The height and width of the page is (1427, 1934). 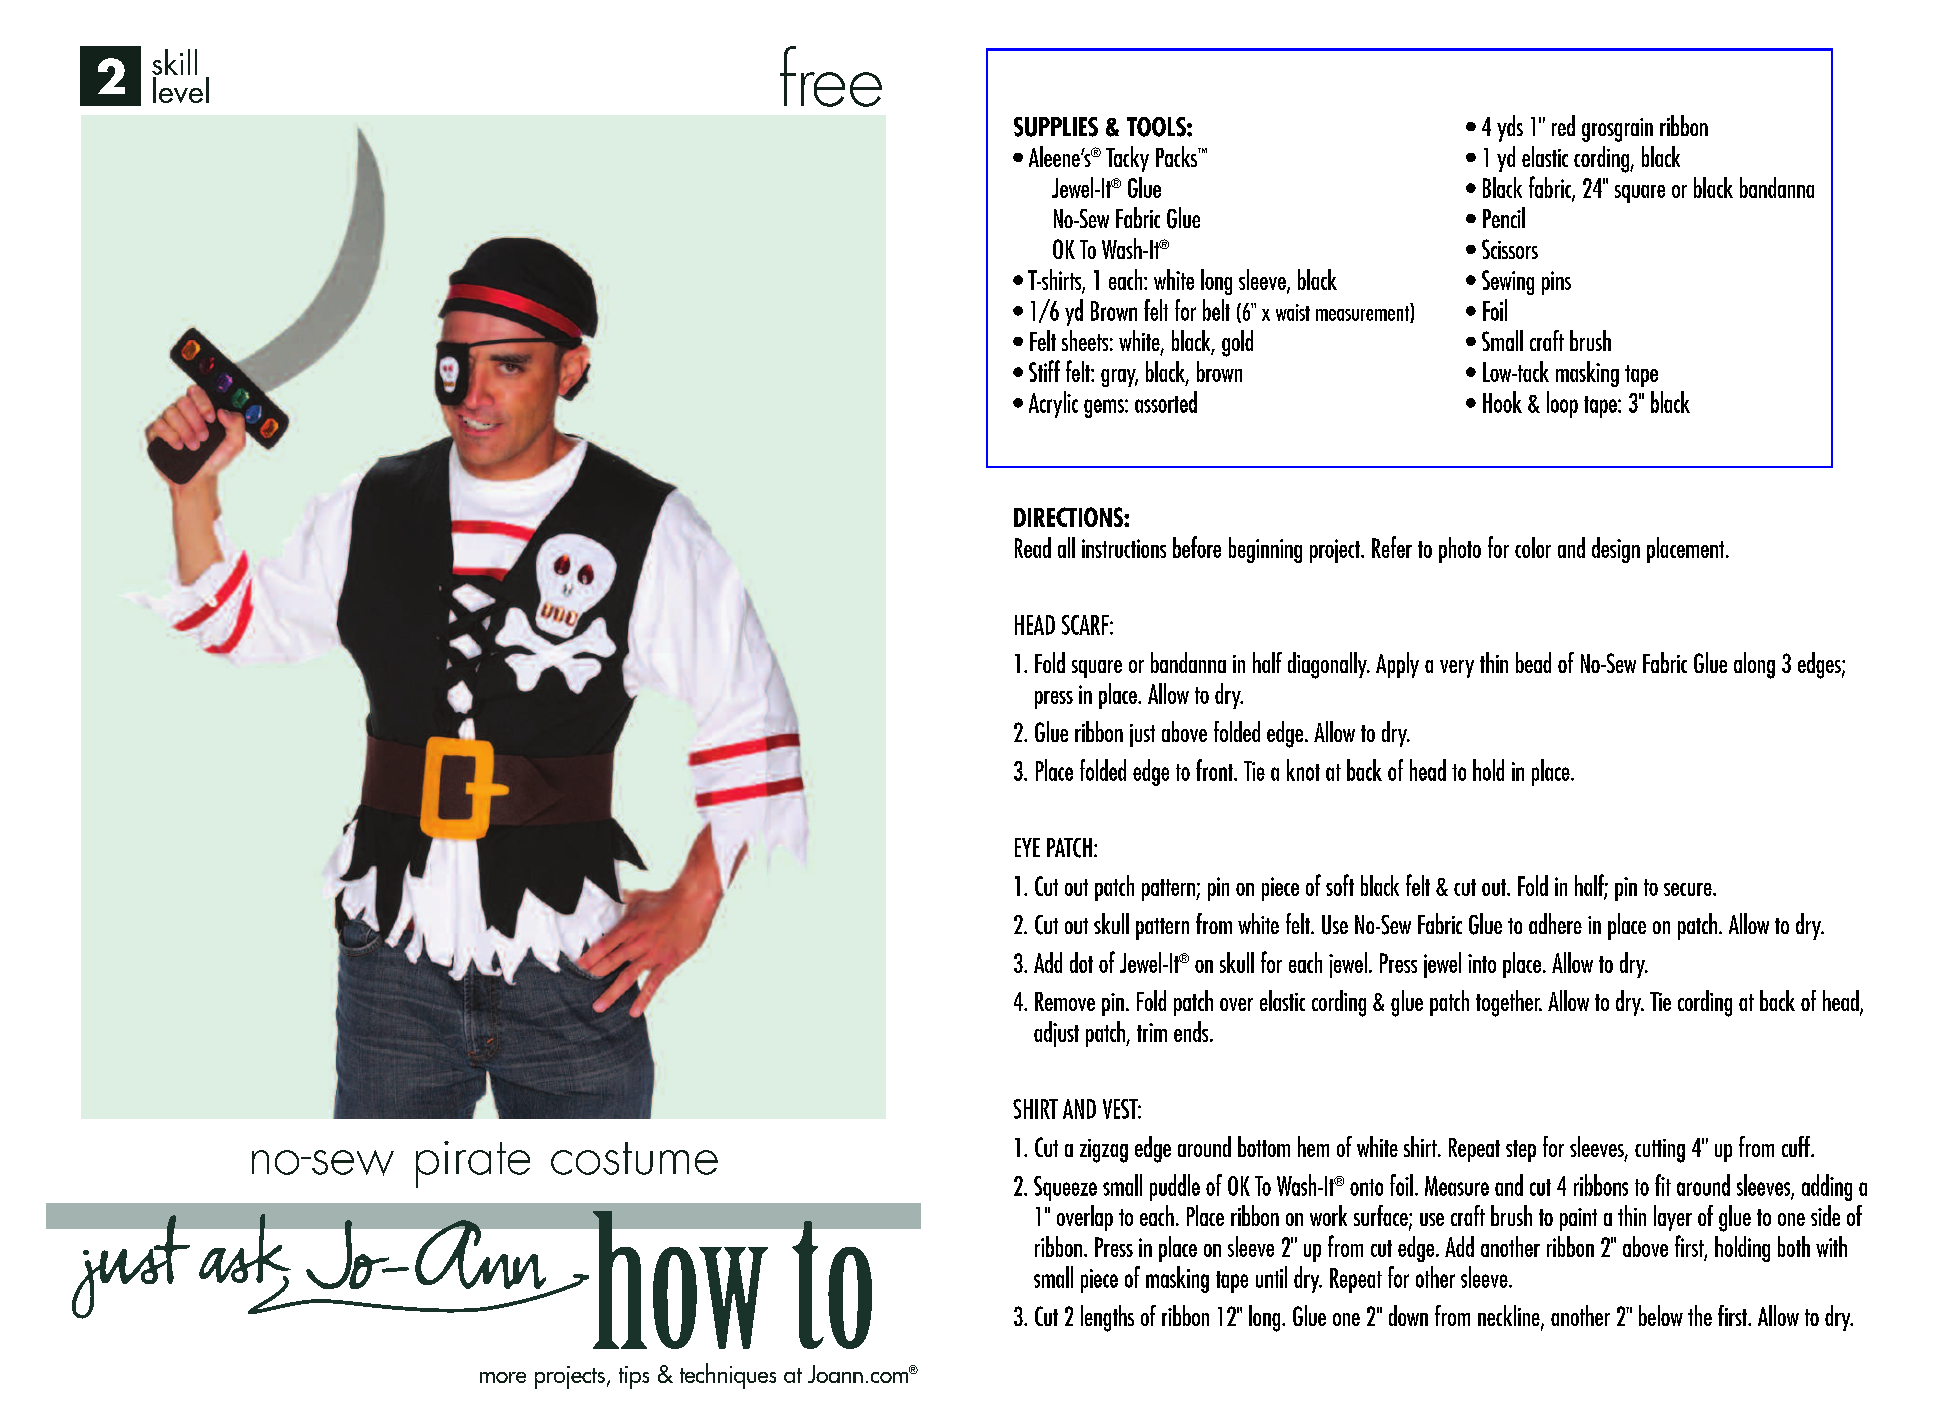 What do you see at coordinates (503, 1377) in the page?
I see `more` at bounding box center [503, 1377].
